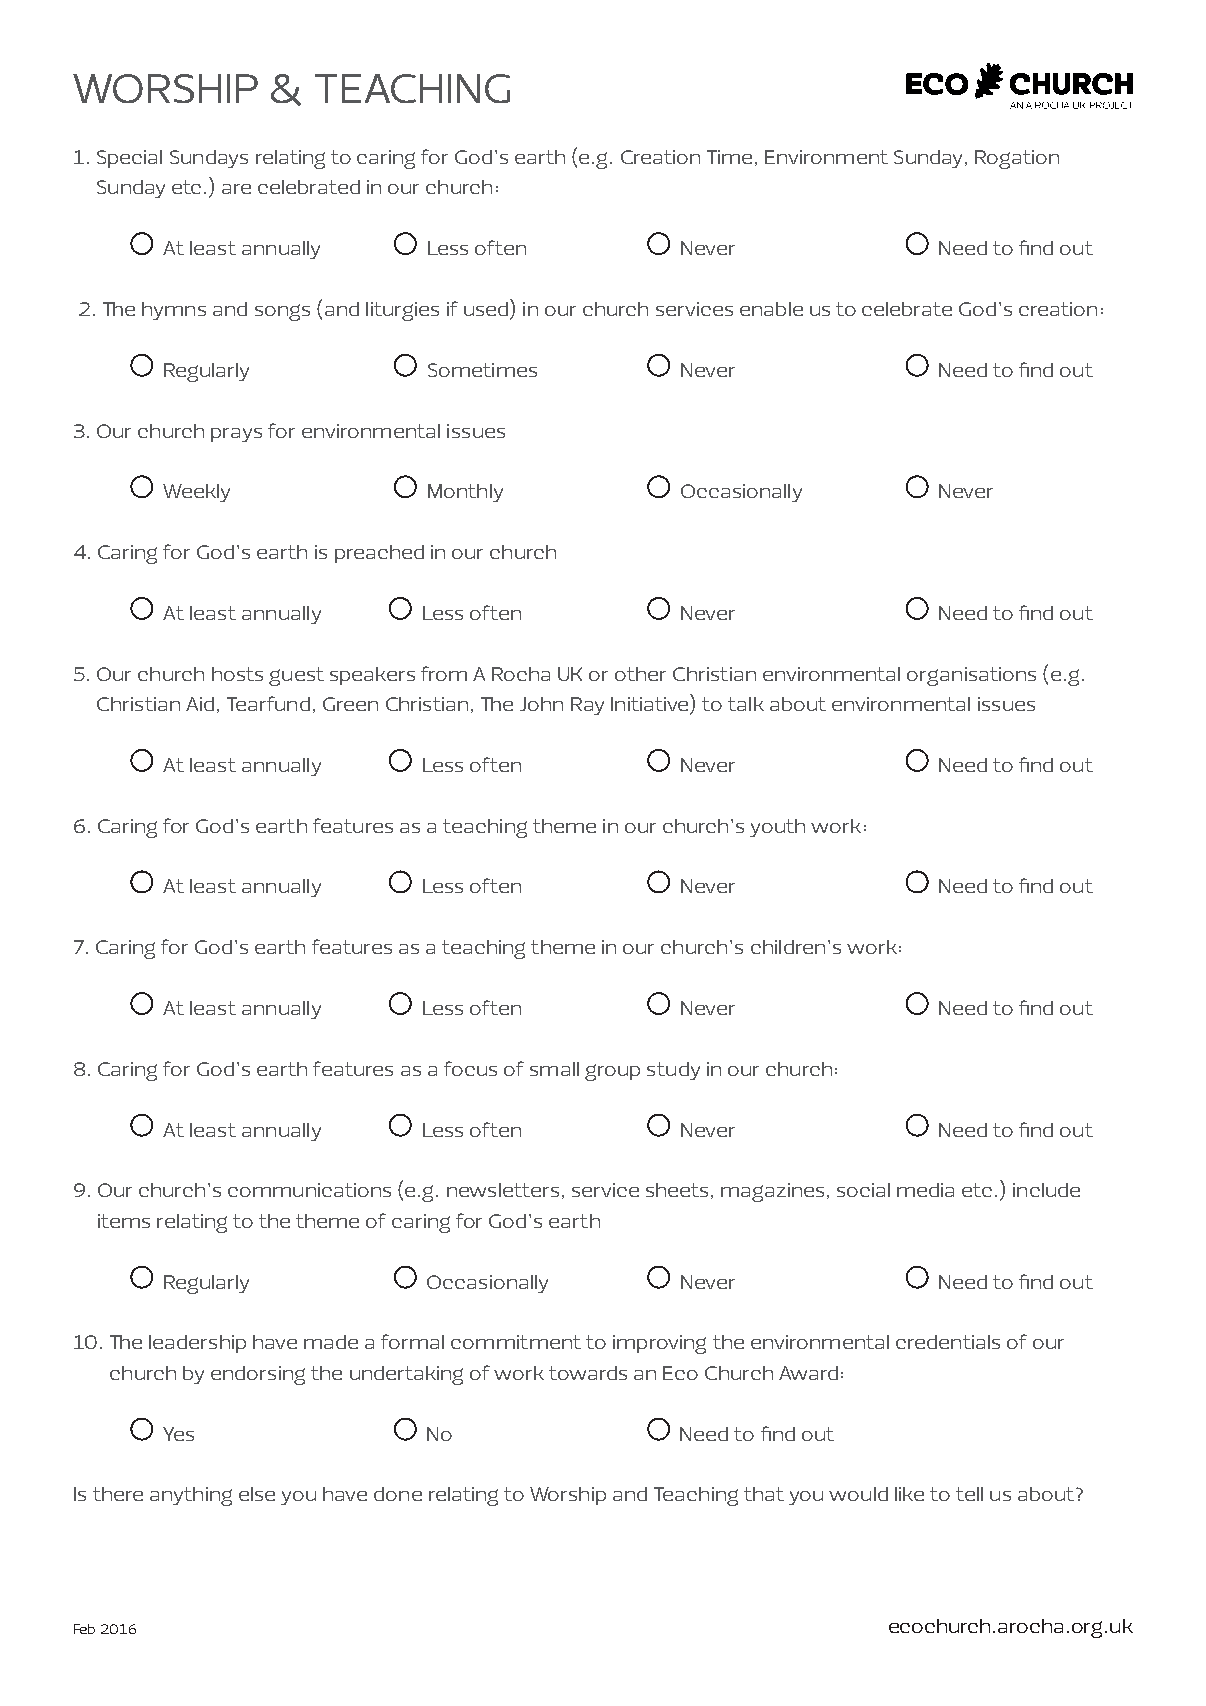 The image size is (1206, 1706). I want to click on organisations, so click(971, 676).
